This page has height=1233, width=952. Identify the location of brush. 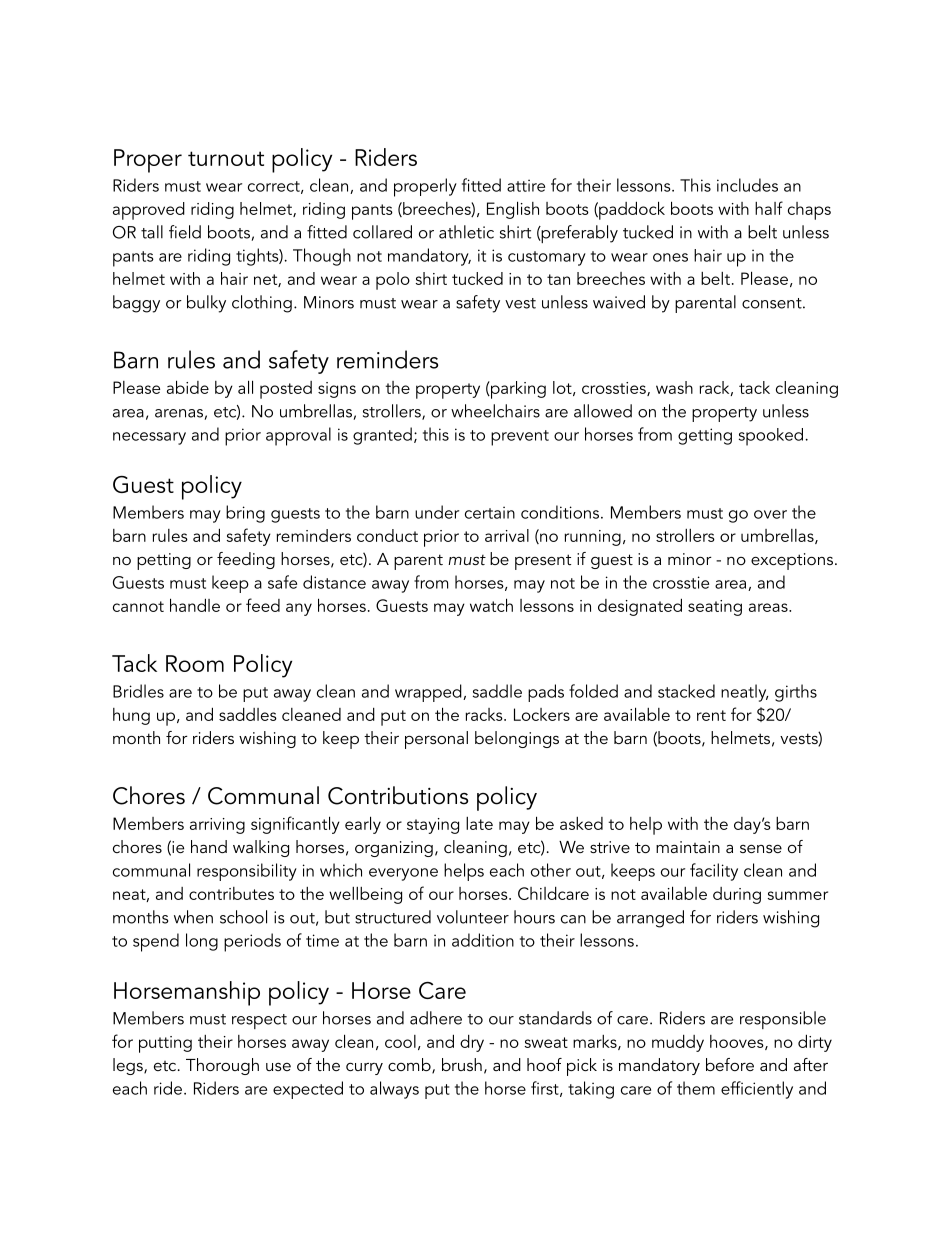
(462, 1064).
